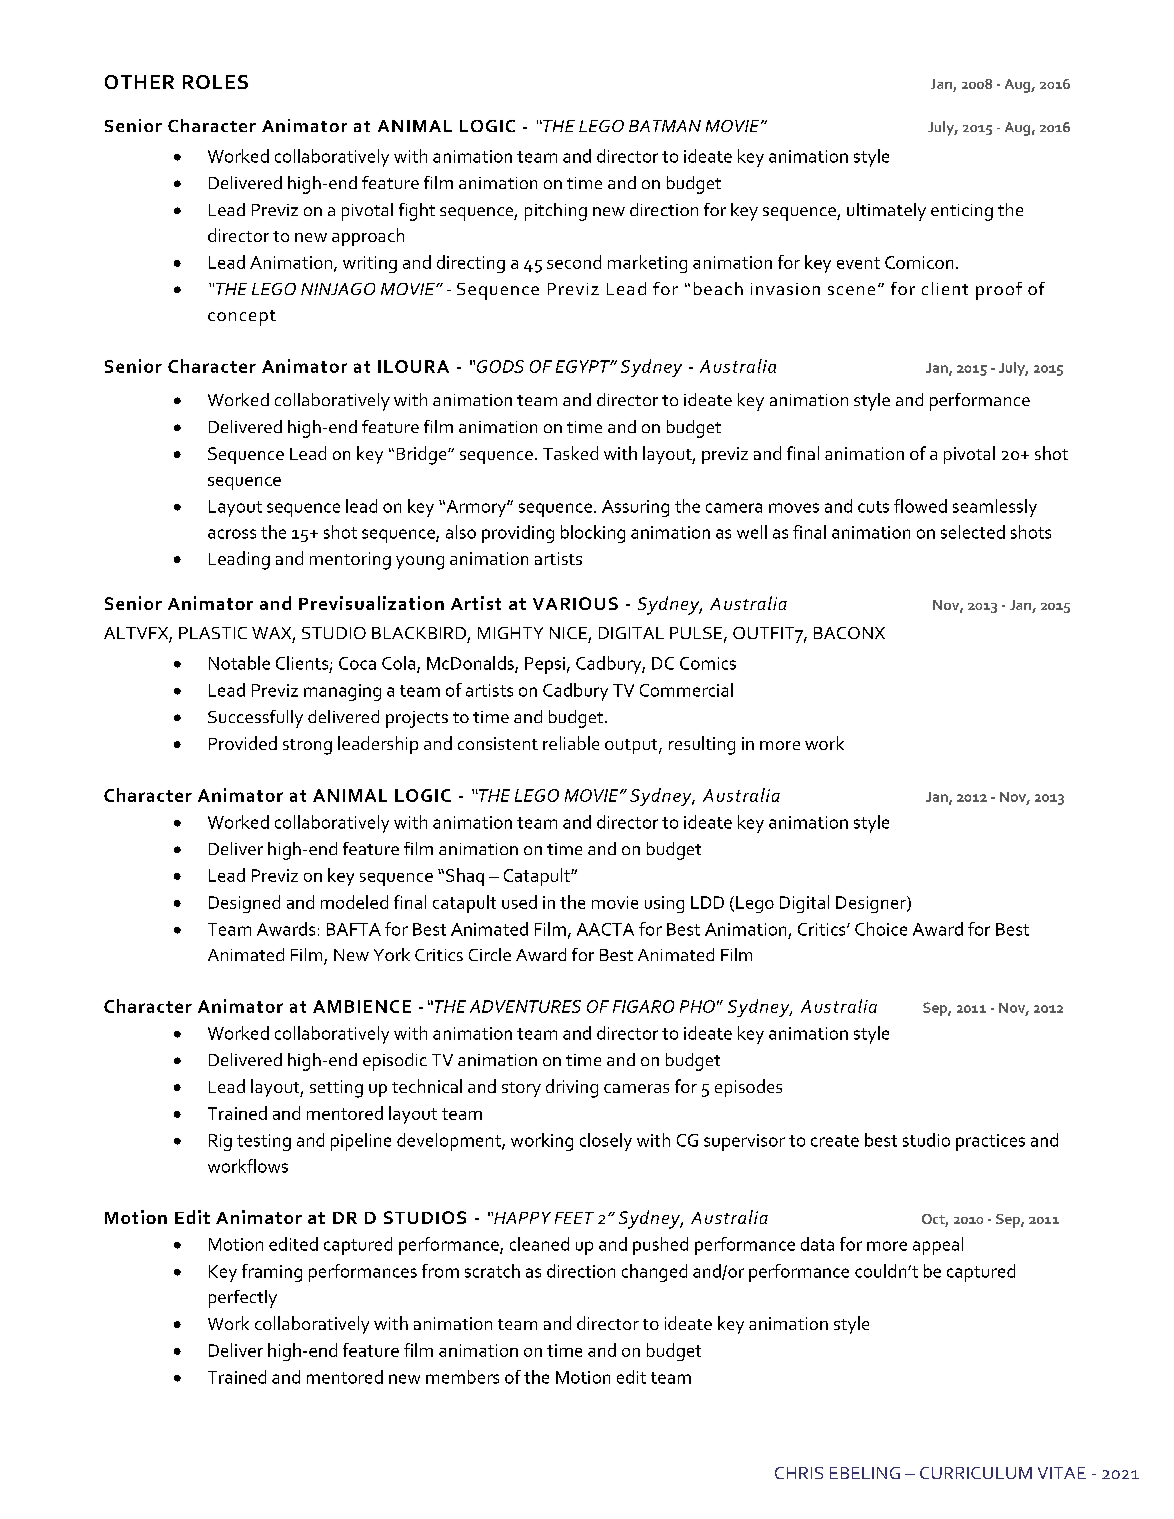 This screenshot has width=1174, height=1519. I want to click on practices, so click(990, 1142).
